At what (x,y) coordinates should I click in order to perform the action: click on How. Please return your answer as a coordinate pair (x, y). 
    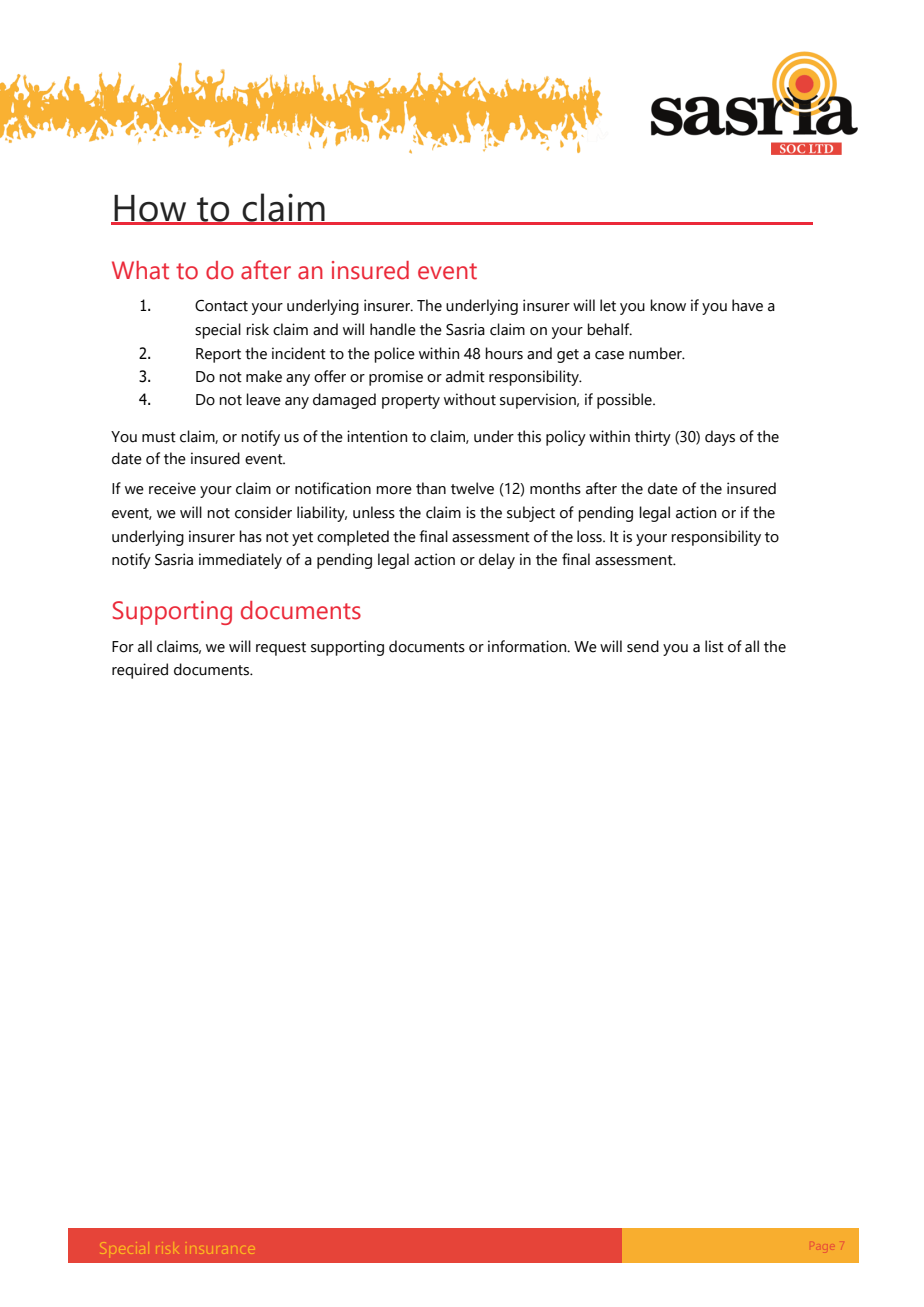
    Looking at the image, I should click on (150, 209).
